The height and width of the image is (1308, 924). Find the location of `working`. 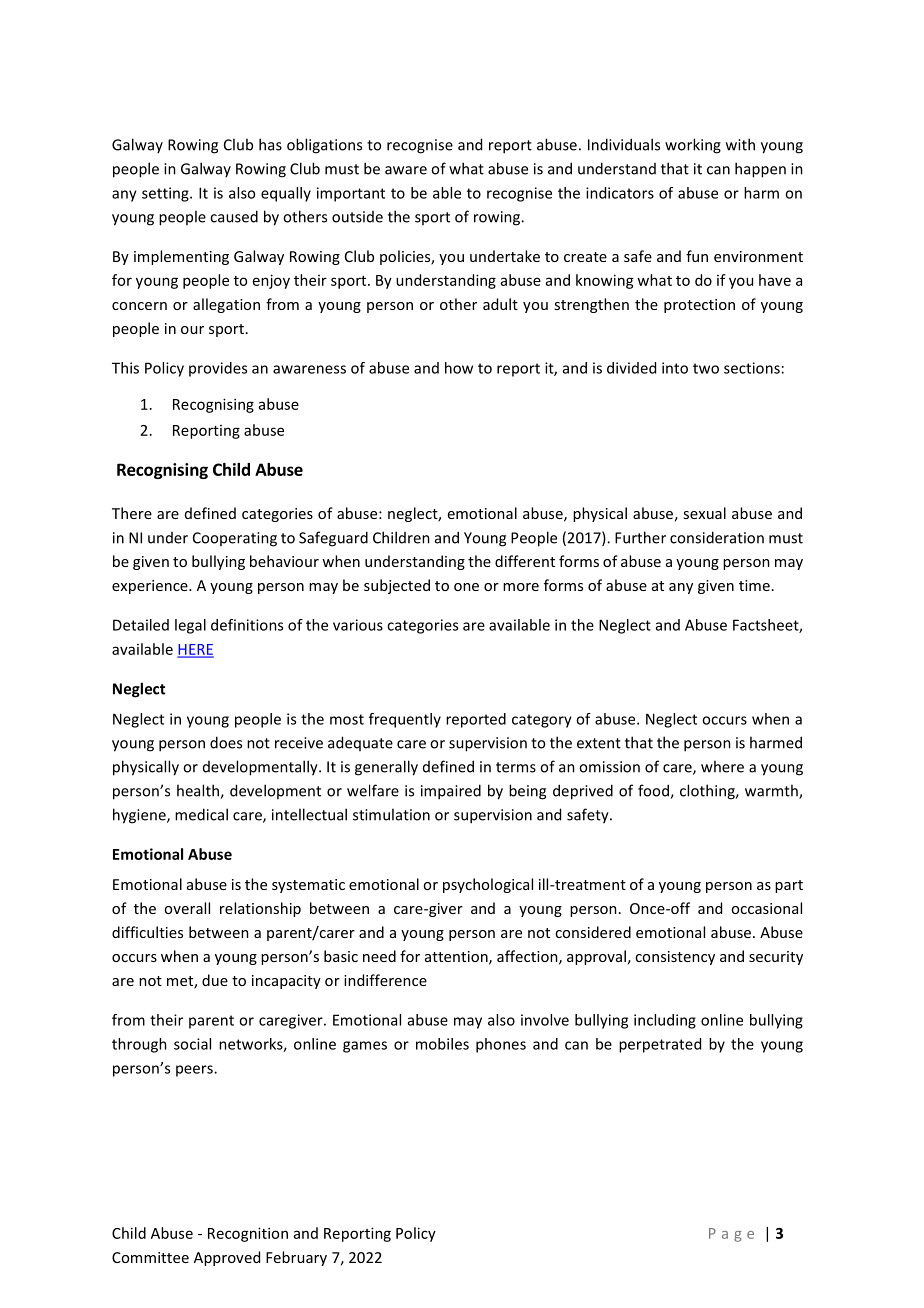

working is located at coordinates (693, 146).
